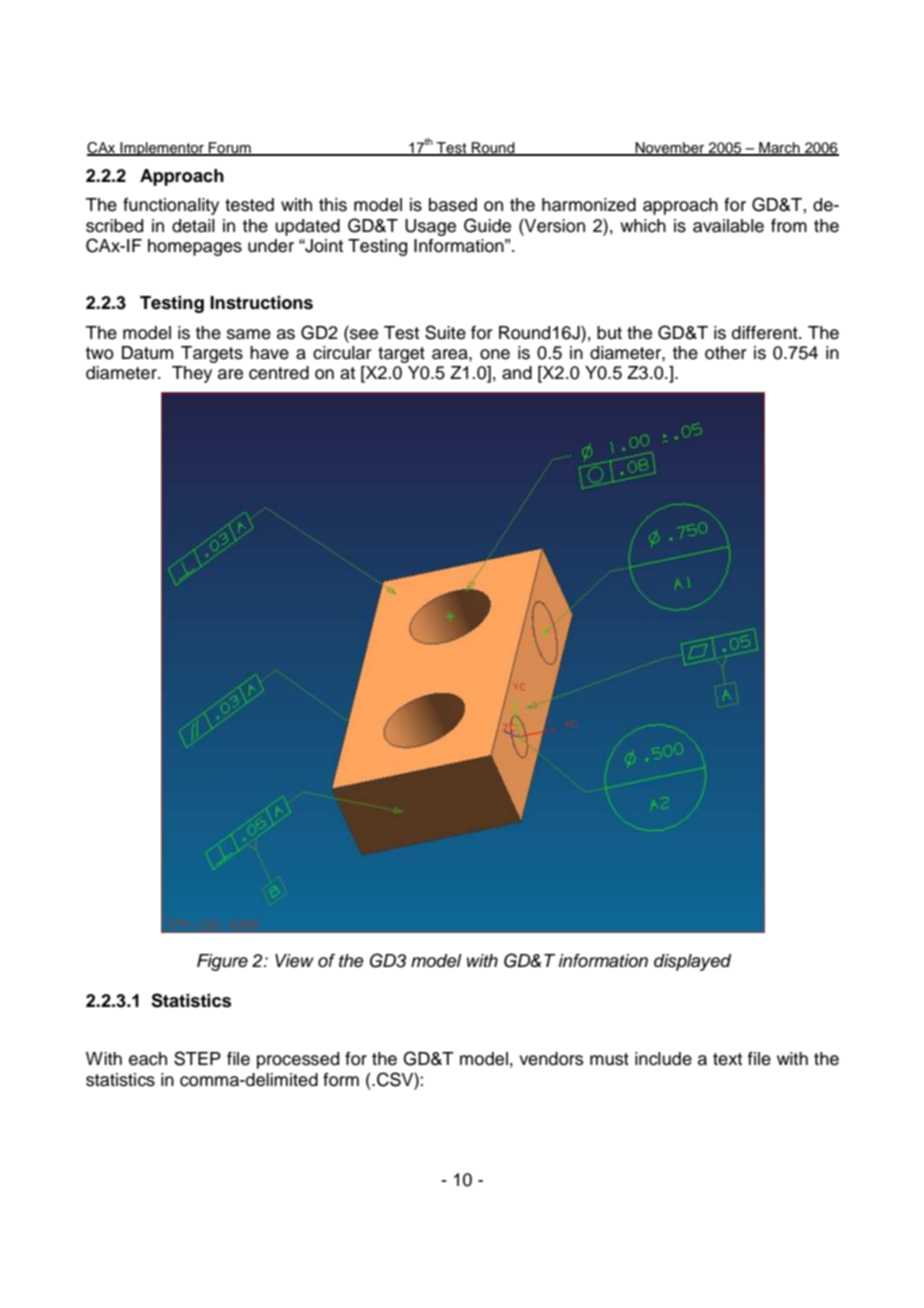 Image resolution: width=924 pixels, height=1308 pixels. I want to click on Figure, so click(222, 962).
